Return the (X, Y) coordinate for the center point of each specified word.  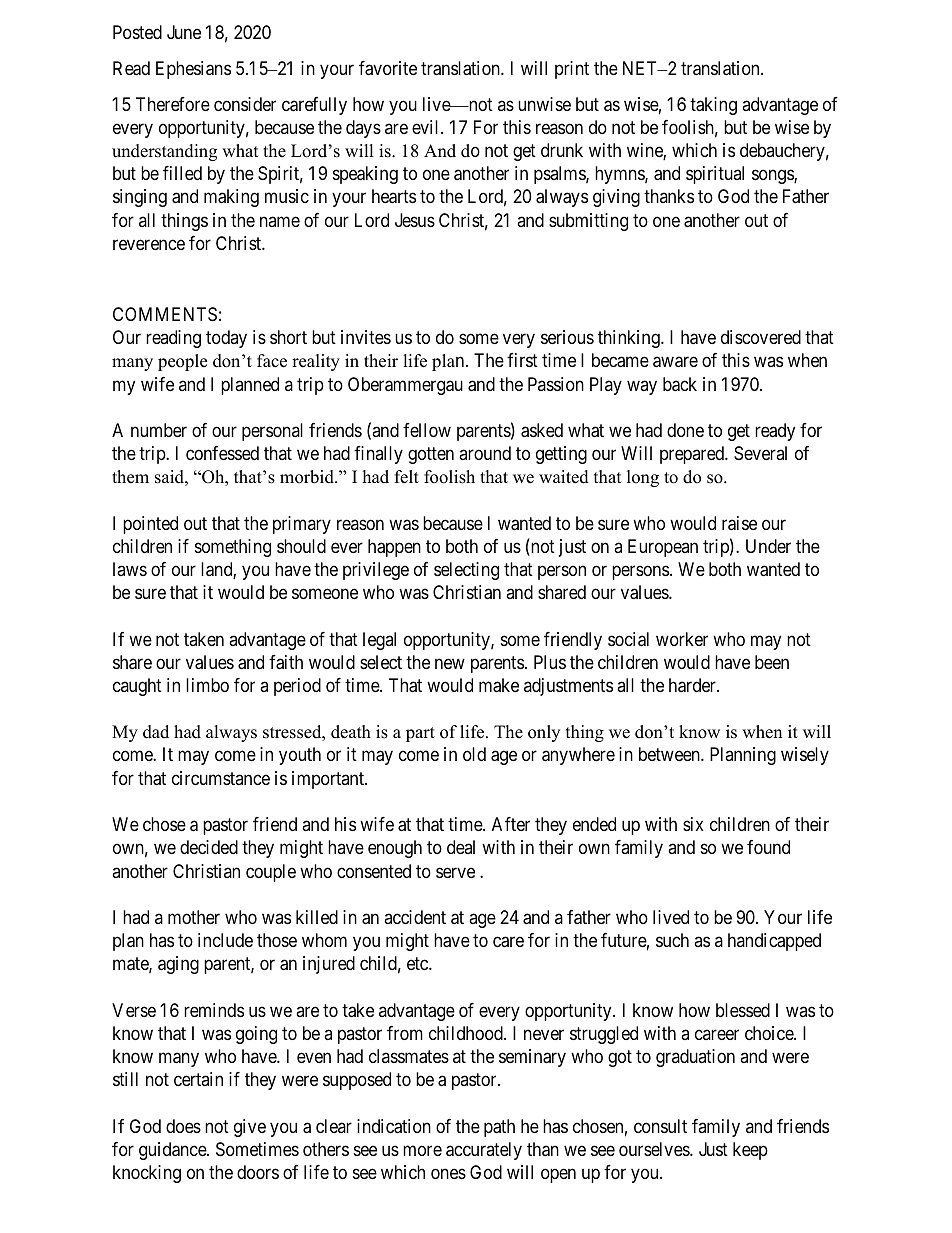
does (183, 1126)
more (422, 1150)
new (450, 663)
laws (130, 569)
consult (660, 1126)
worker (682, 639)
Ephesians (193, 70)
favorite (388, 68)
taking (713, 106)
